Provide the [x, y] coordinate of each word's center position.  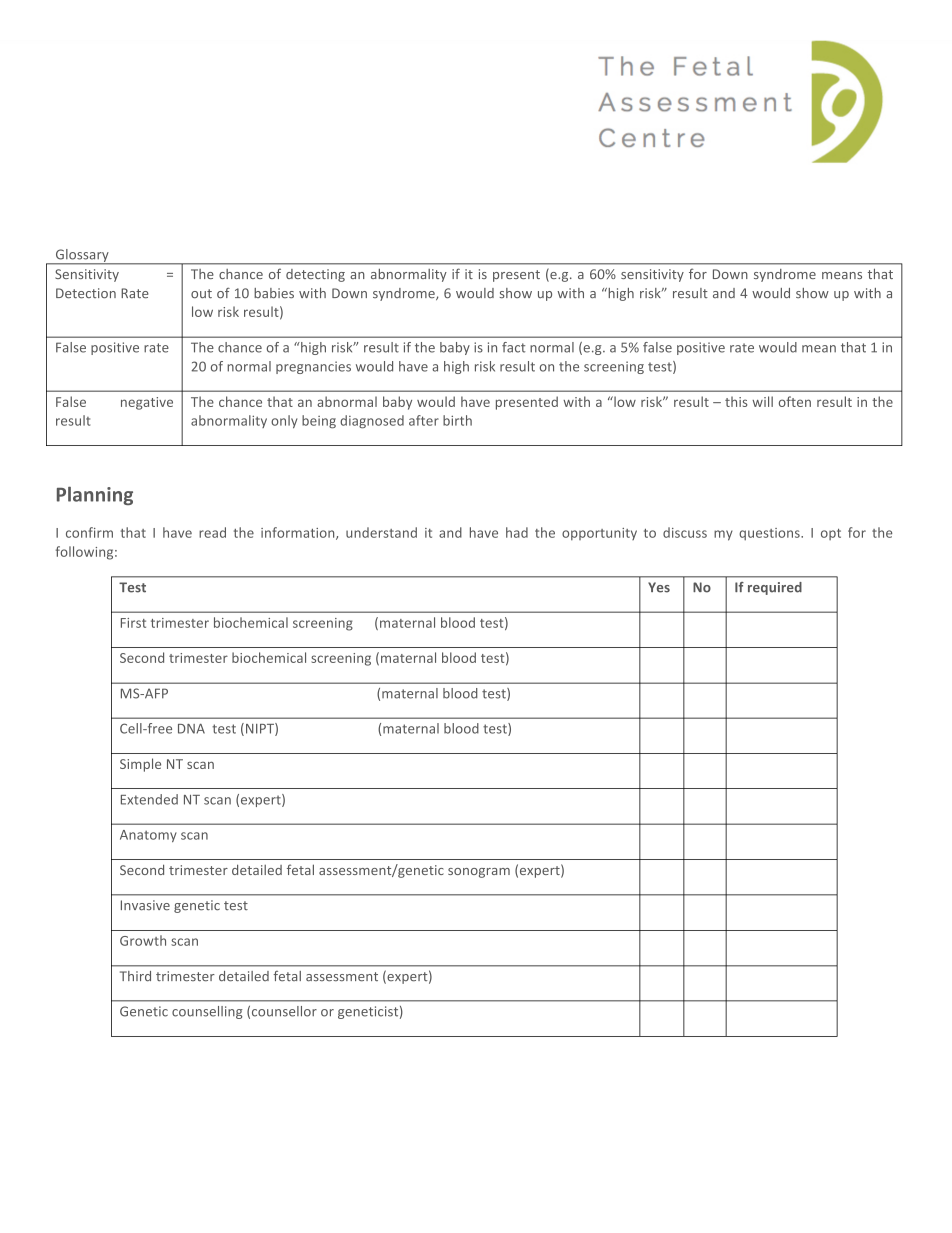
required [775, 588]
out [201, 293]
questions [770, 534]
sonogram [479, 873]
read [212, 532]
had [517, 532]
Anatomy [148, 836]
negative [147, 403]
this [736, 401]
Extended [149, 799]
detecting [315, 275]
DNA [191, 729]
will [762, 401]
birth [457, 420]
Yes [659, 587]
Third [135, 976]
